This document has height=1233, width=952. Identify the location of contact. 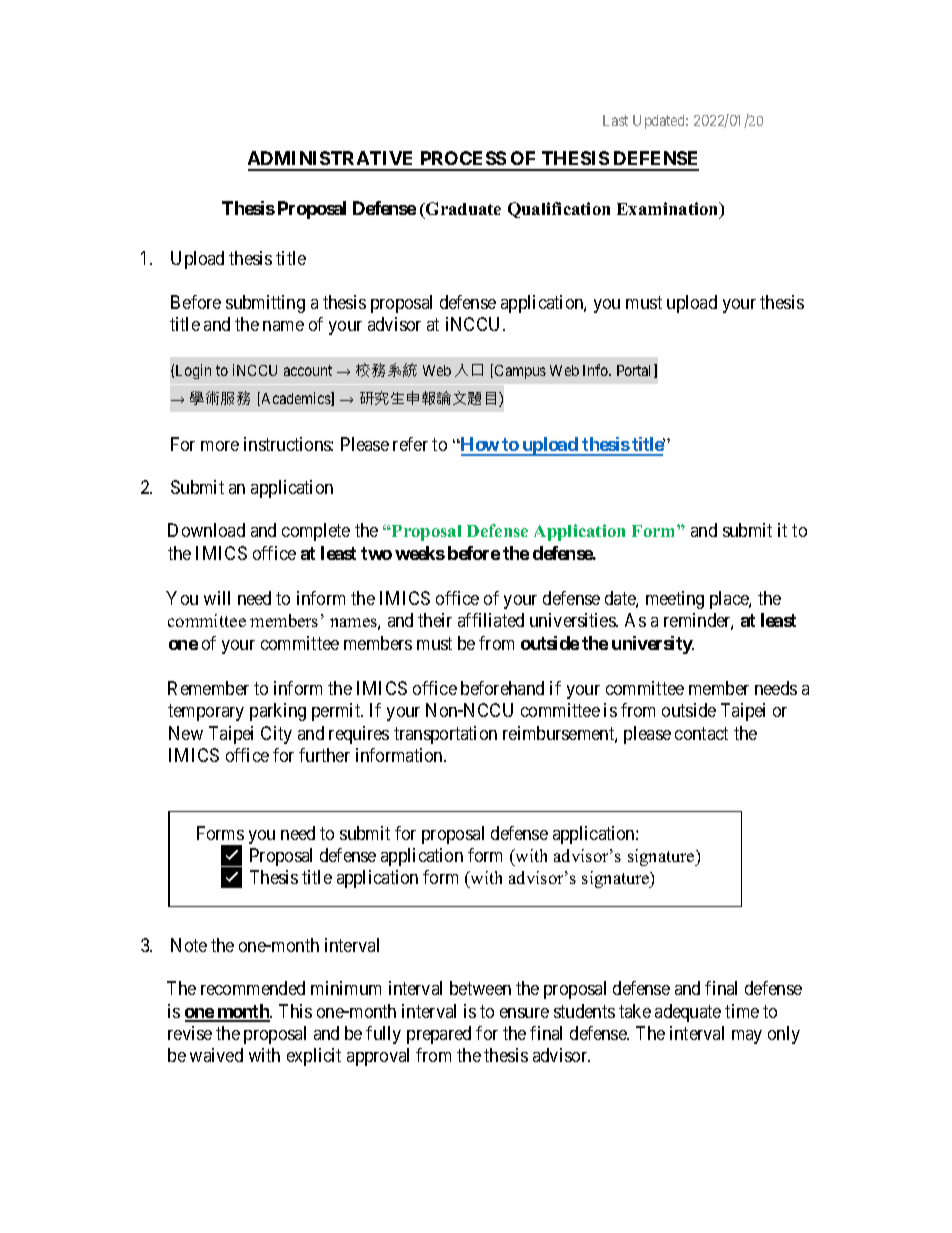
(701, 733).
